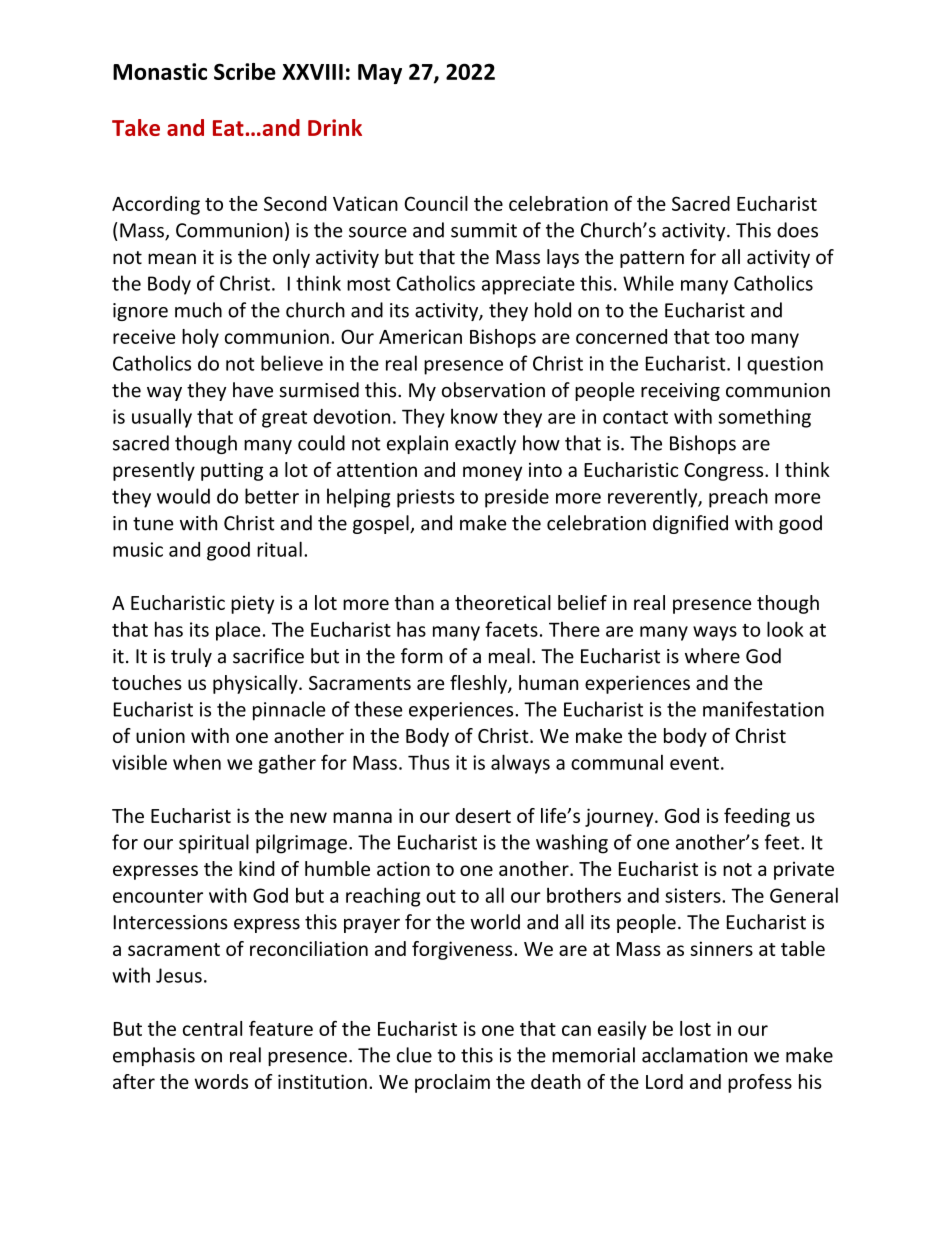 The height and width of the screenshot is (1233, 952). What do you see at coordinates (429, 762) in the screenshot?
I see `Thus` at bounding box center [429, 762].
